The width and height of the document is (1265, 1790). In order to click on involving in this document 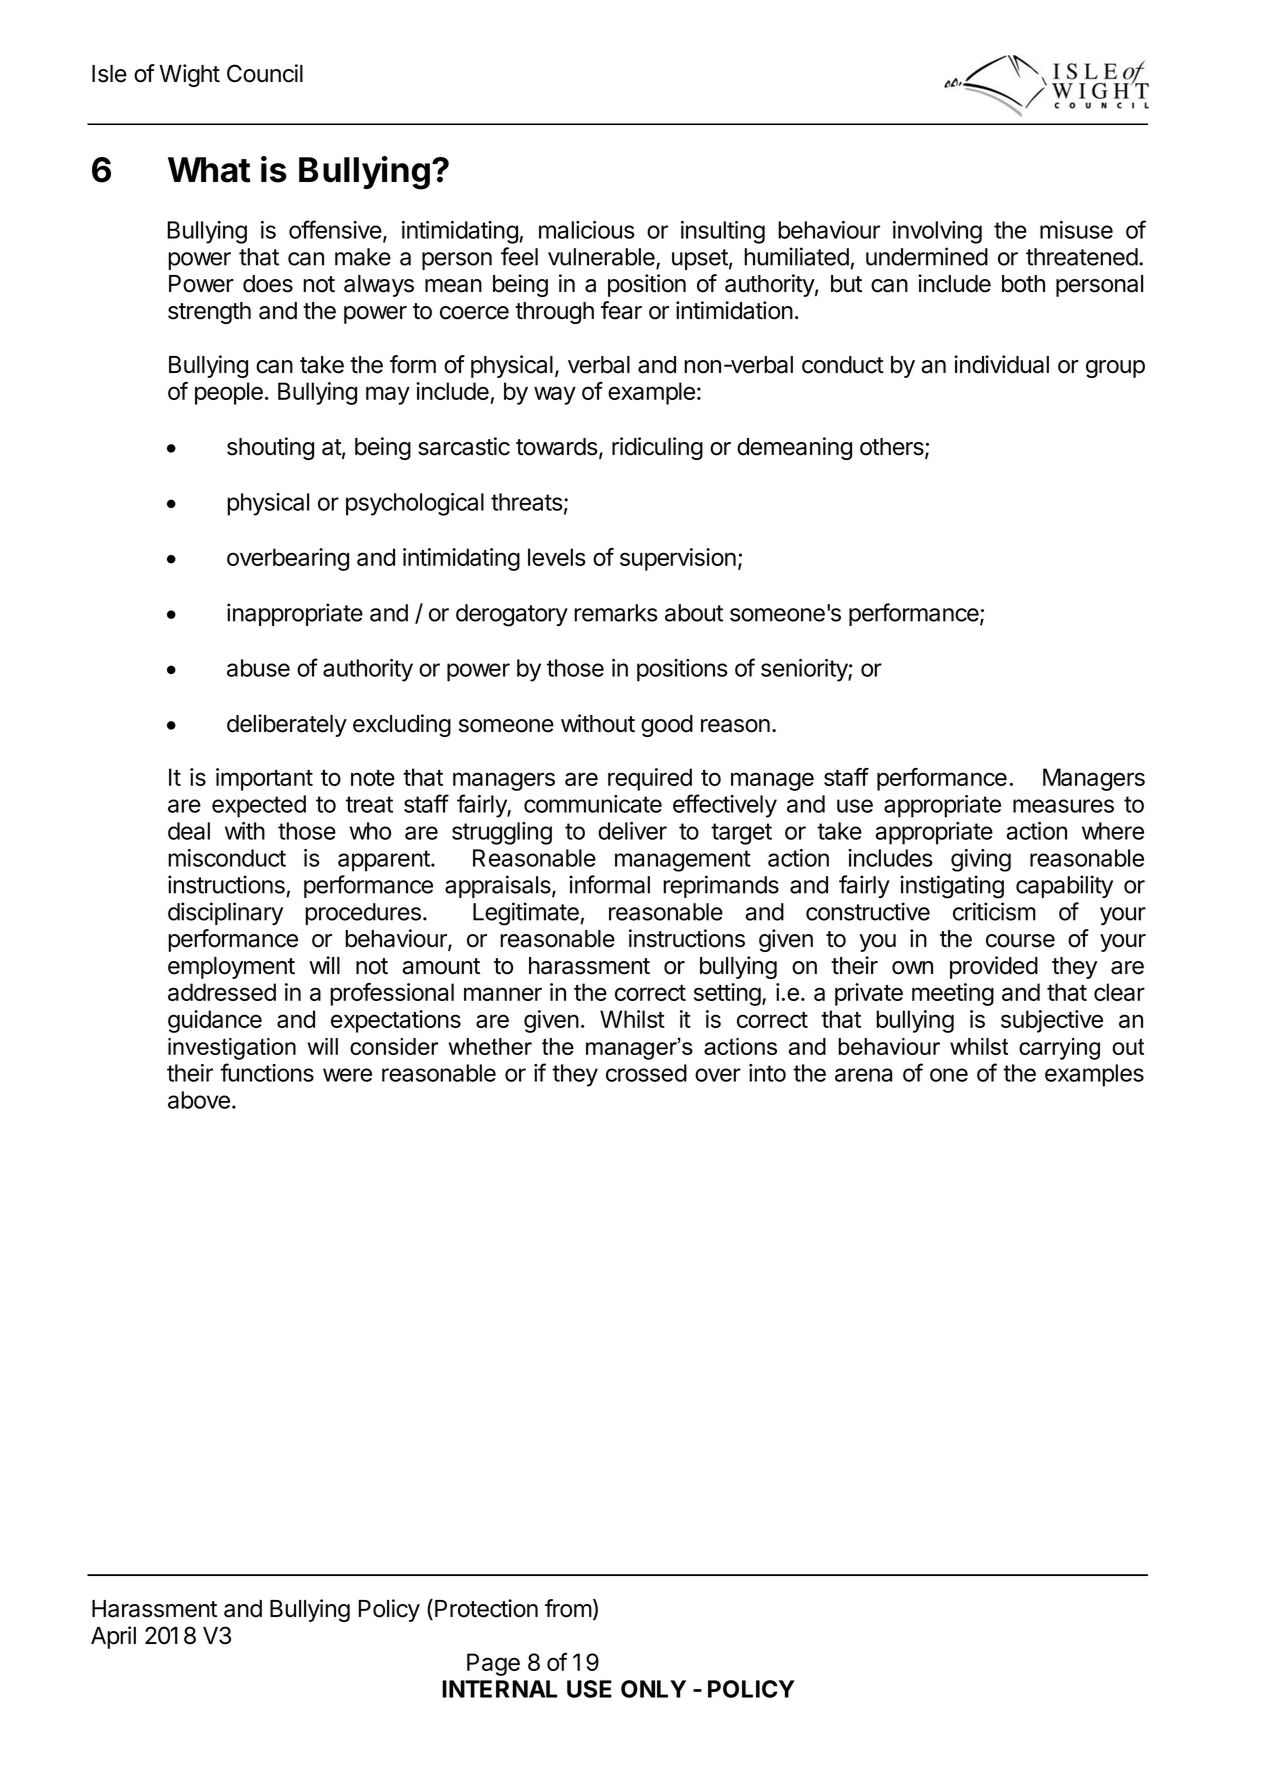, I will do `click(937, 232)`.
